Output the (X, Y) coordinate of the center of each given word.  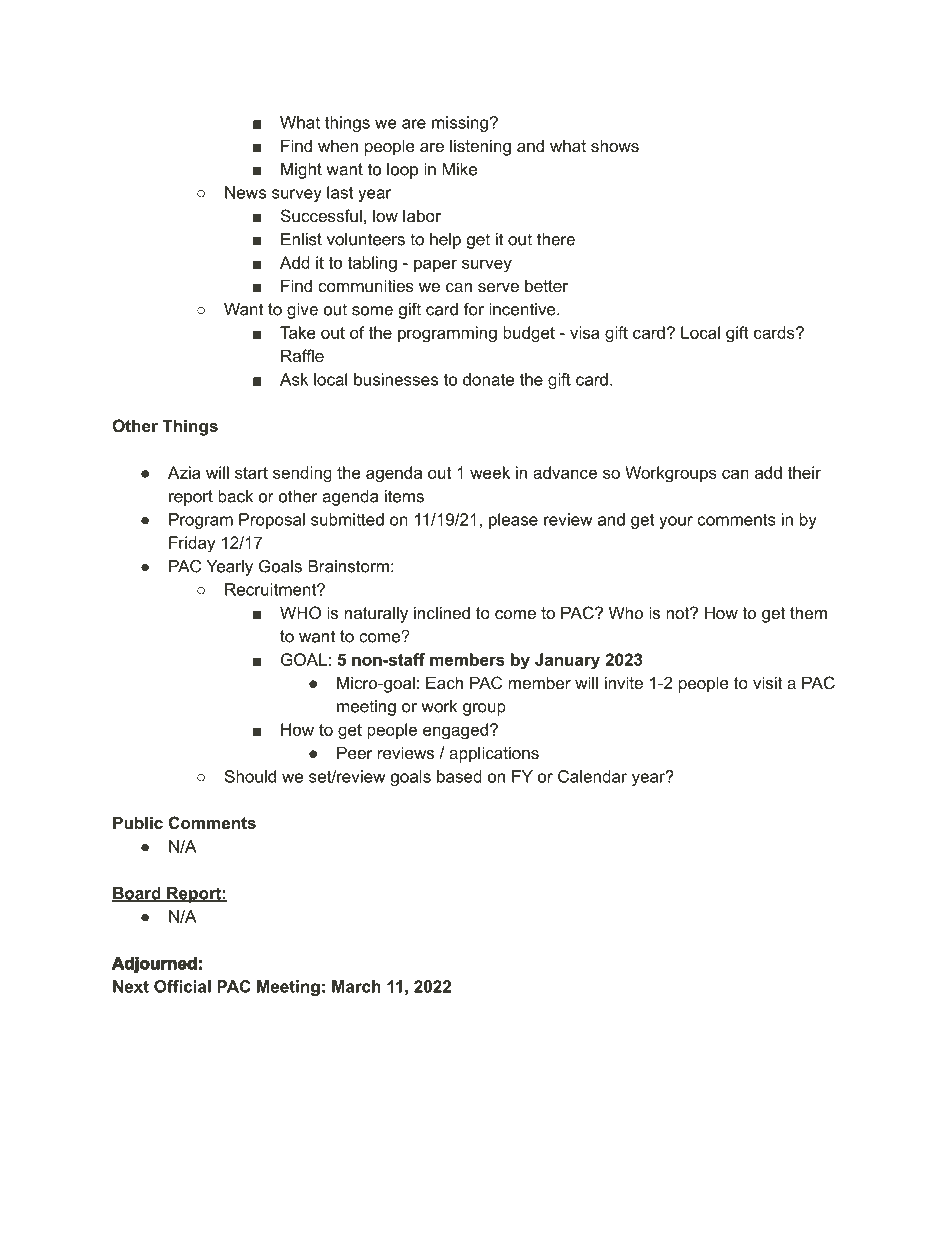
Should (250, 776)
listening (480, 147)
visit (767, 682)
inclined (442, 612)
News (245, 192)
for (474, 309)
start (251, 473)
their (804, 472)
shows (615, 145)
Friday (192, 544)
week (490, 472)
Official (182, 986)
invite (624, 682)
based (459, 776)
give (302, 311)
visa (585, 332)
